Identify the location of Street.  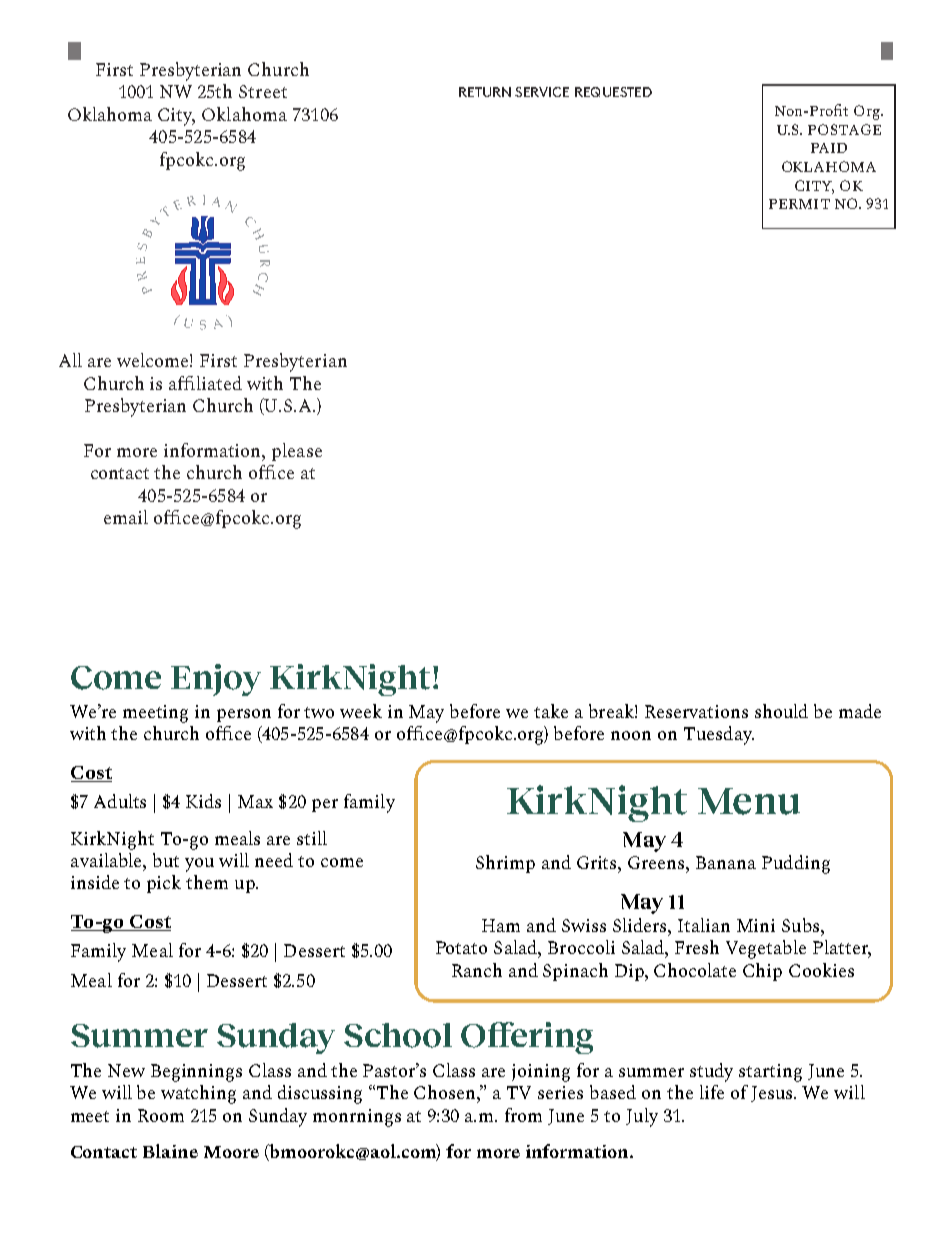
(263, 91).
